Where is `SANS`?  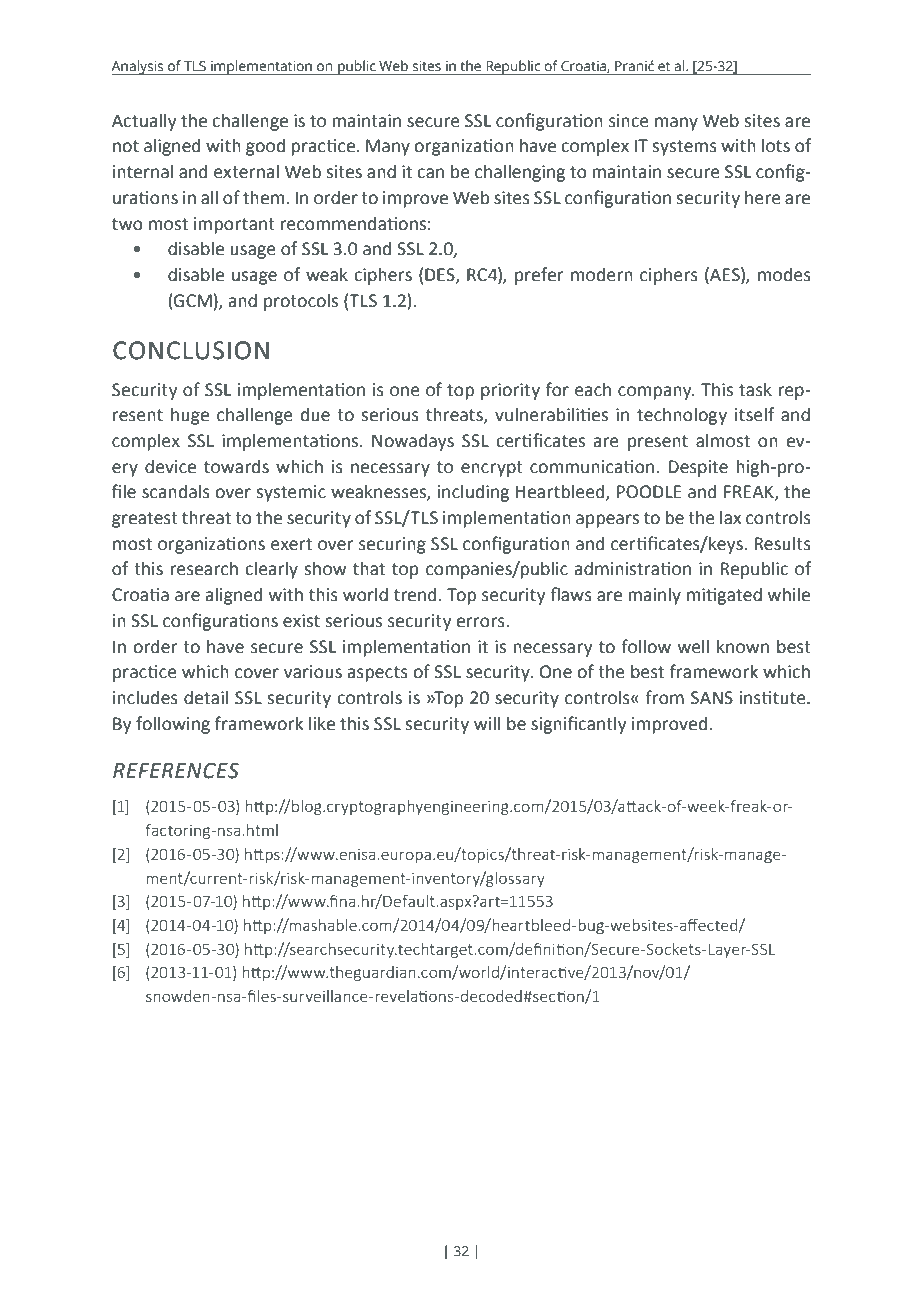
SANS is located at coordinates (712, 698).
